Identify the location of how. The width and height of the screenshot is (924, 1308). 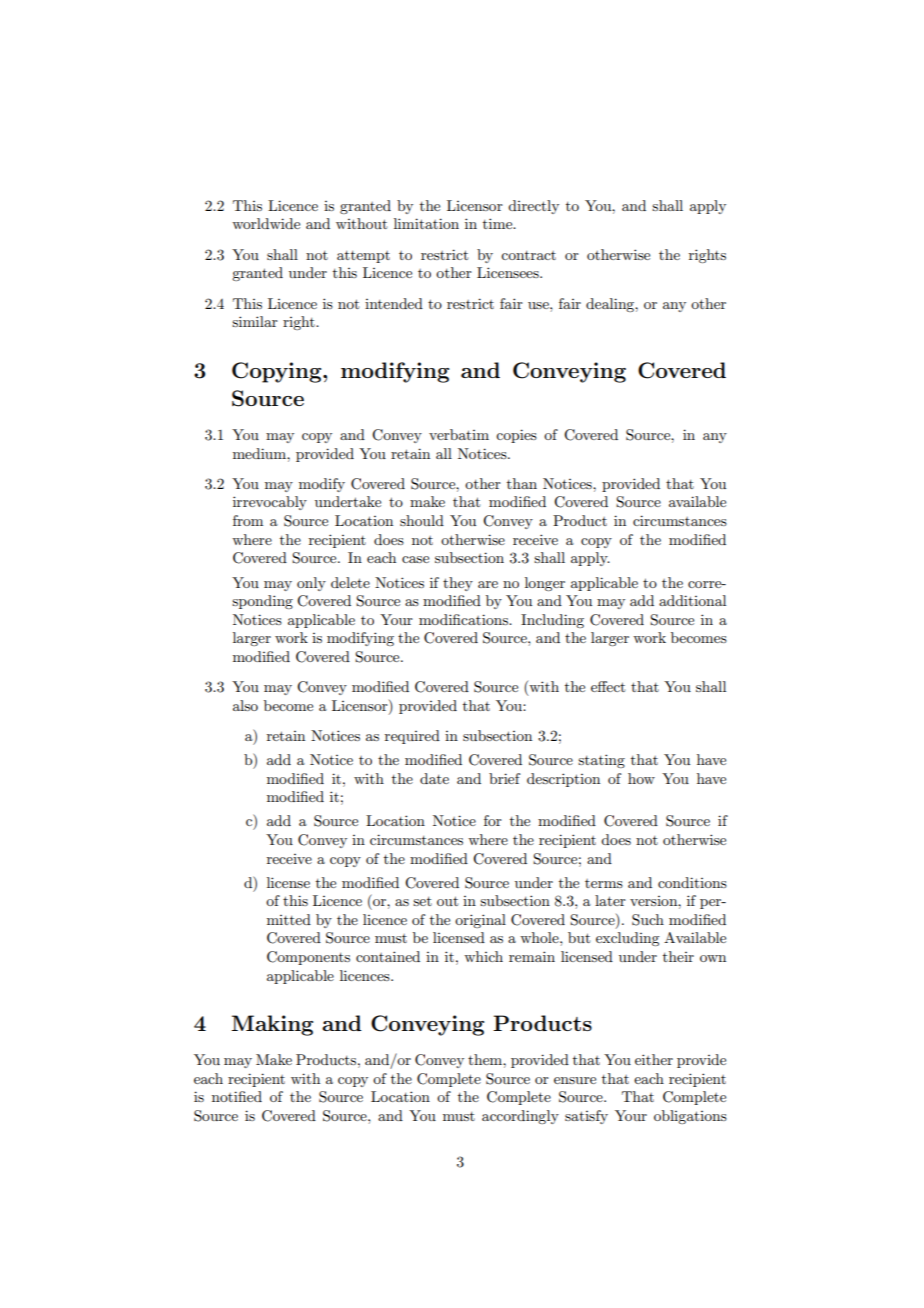
(641, 778).
